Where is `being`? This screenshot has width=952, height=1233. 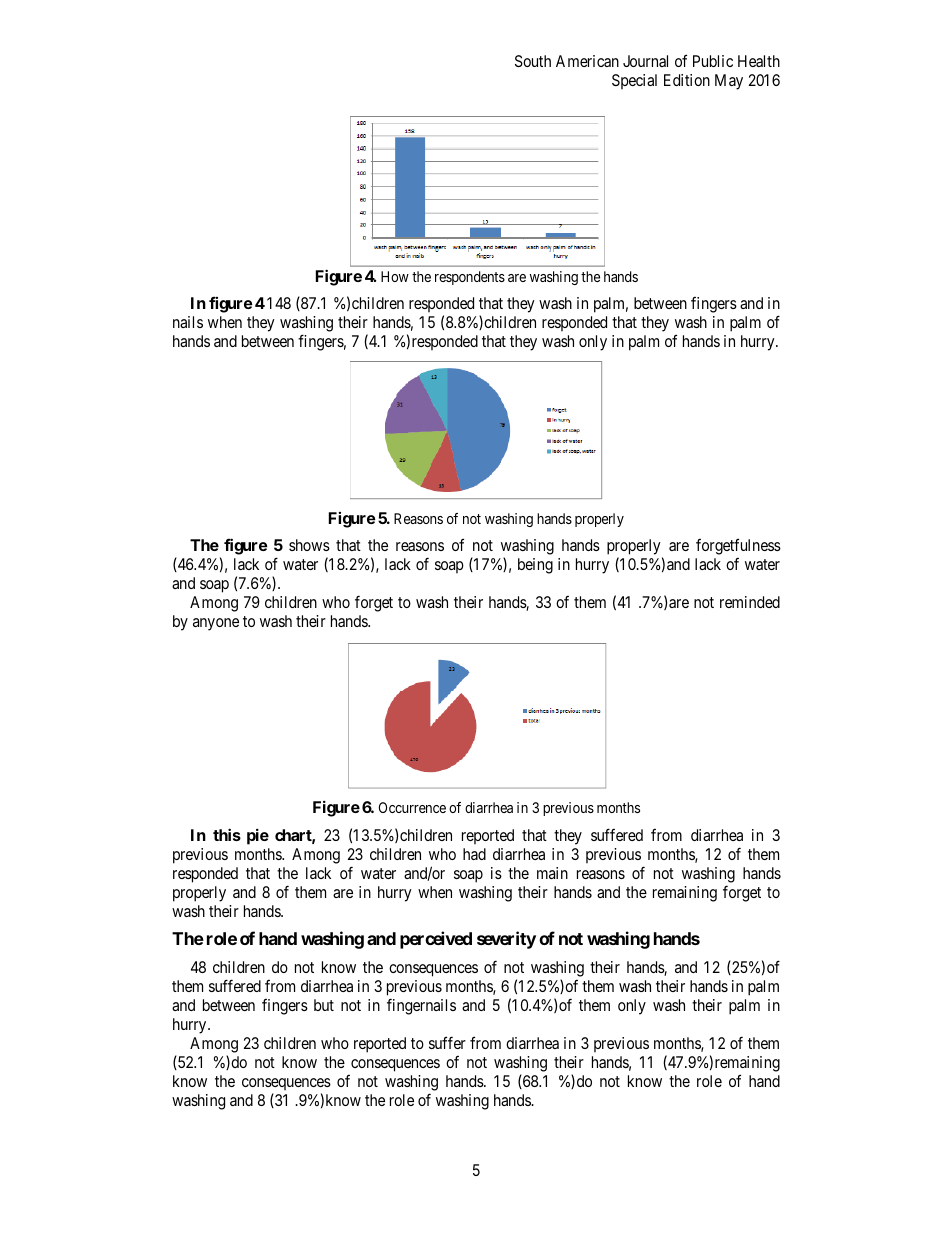 being is located at coordinates (535, 566).
